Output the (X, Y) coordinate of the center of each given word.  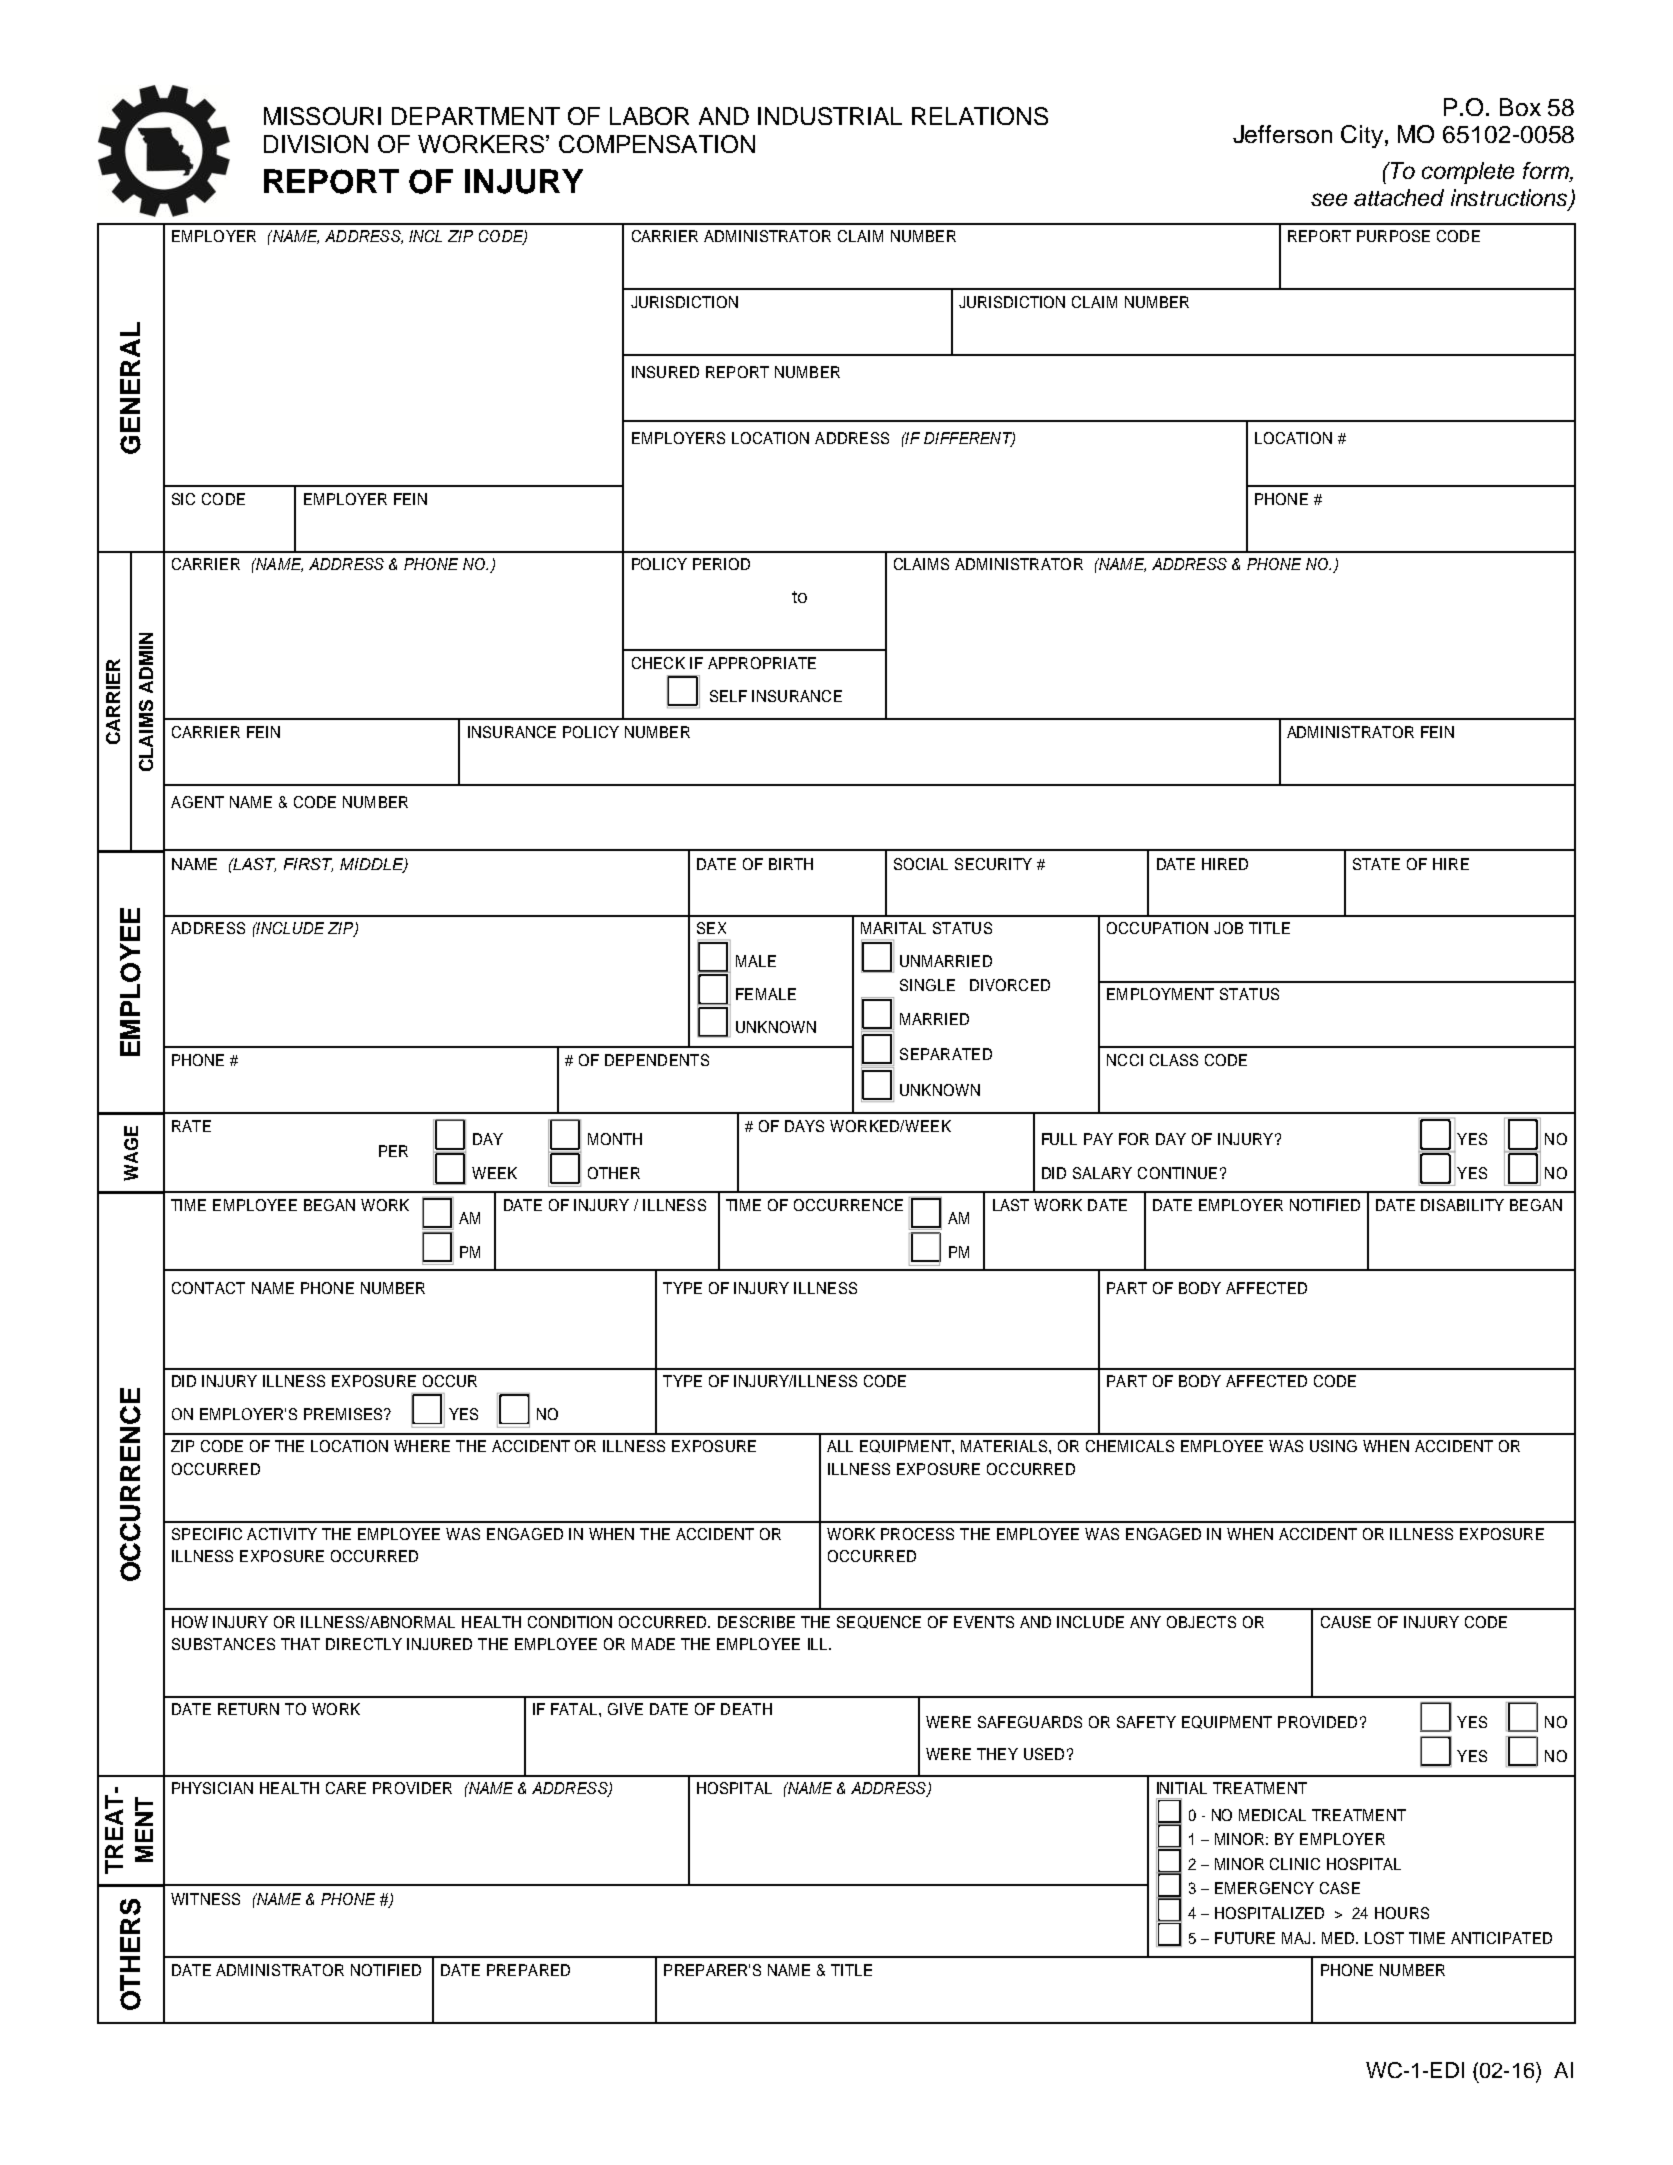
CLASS (1174, 1060)
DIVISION (316, 144)
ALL (840, 1446)
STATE (1376, 864)
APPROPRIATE (762, 663)
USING (1333, 1446)
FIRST (308, 865)
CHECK (658, 663)
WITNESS (205, 1899)
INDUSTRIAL (830, 116)
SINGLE (927, 985)
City (1362, 136)
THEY (997, 1754)
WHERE (422, 1446)
